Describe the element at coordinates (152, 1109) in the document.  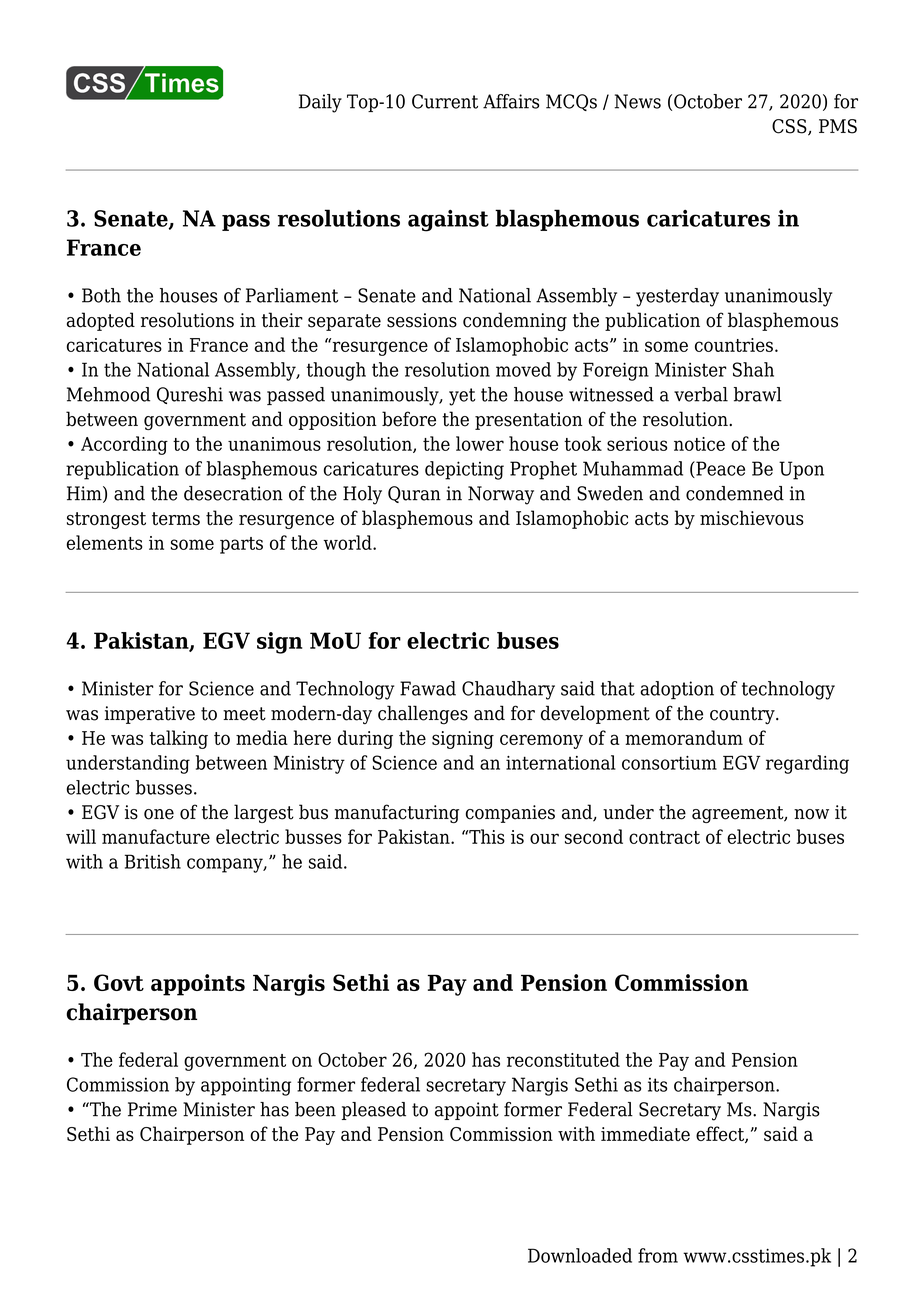
I see `Prime` at that location.
